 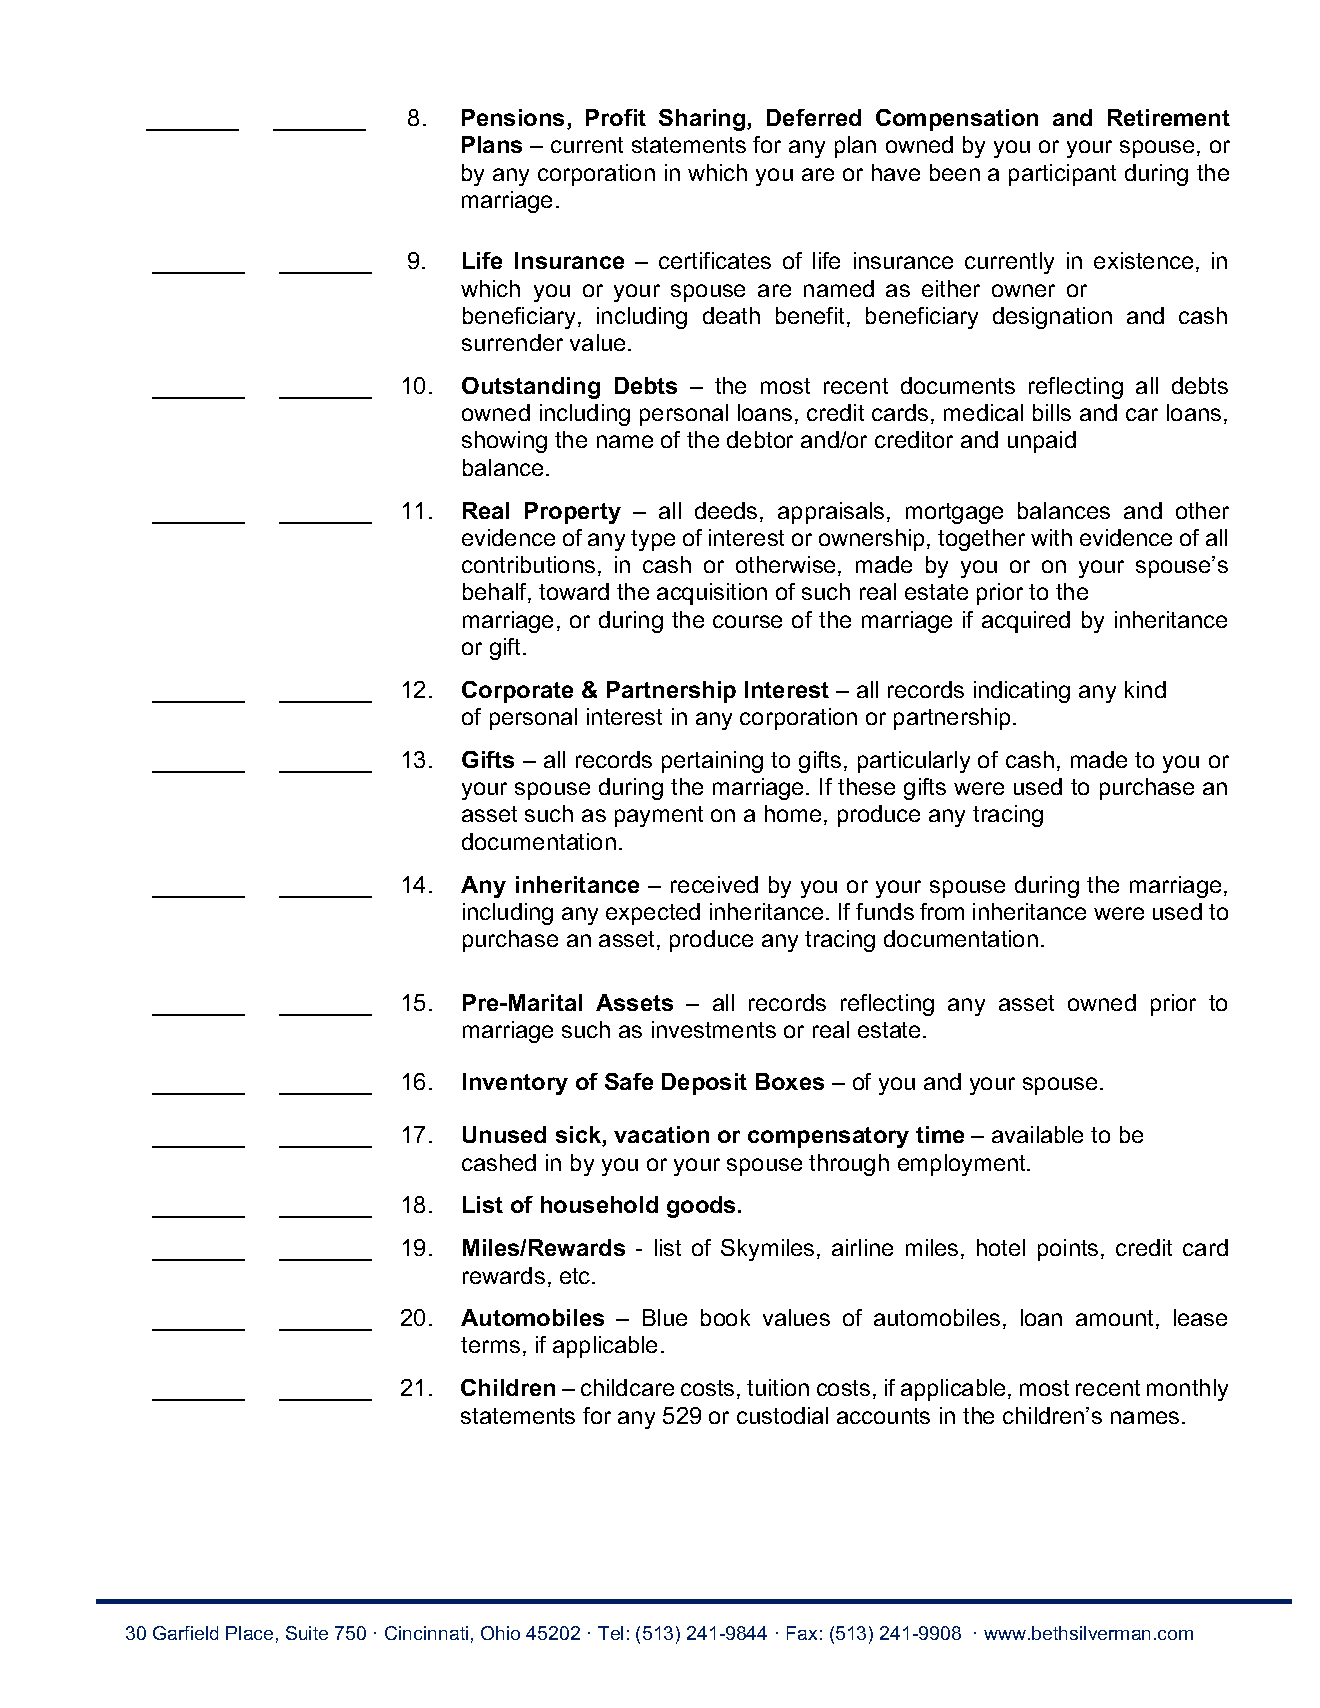 What do you see at coordinates (307, 1633) in the page?
I see `Suite` at bounding box center [307, 1633].
